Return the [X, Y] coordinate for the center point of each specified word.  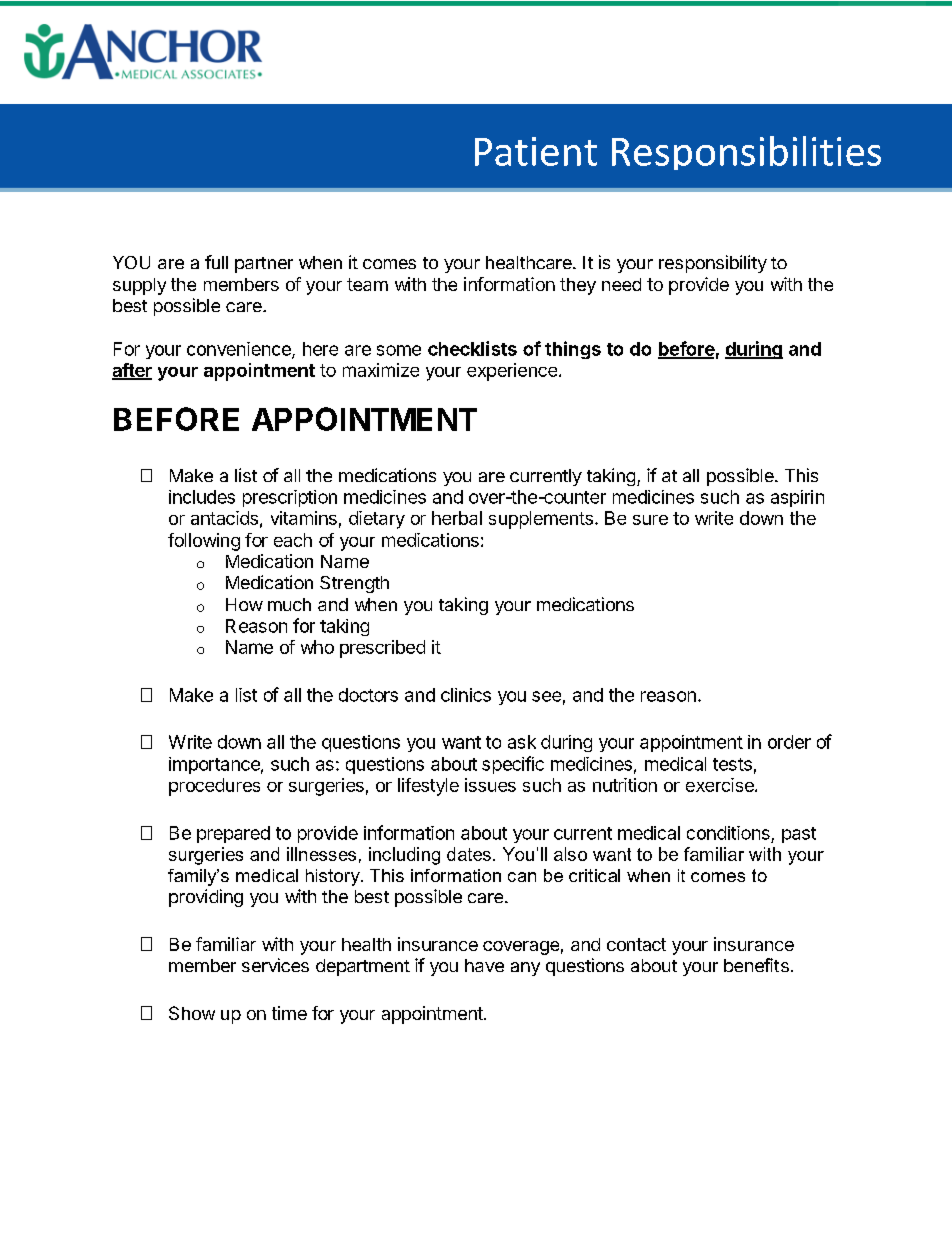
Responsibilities [746, 153]
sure [650, 520]
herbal [457, 518]
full [216, 262]
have [484, 965]
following [204, 542]
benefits [756, 965]
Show [192, 1013]
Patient [536, 151]
